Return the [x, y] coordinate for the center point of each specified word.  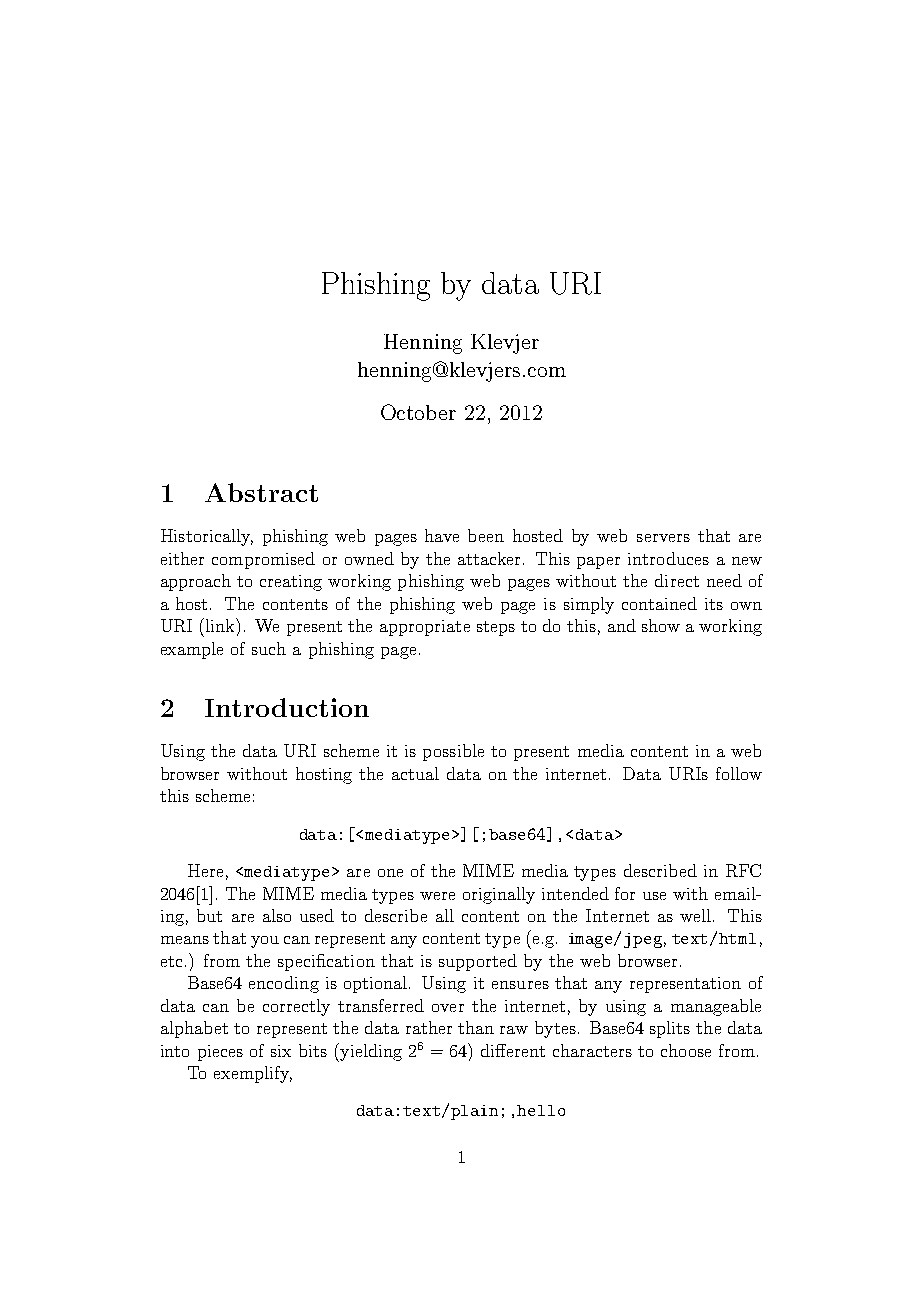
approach [196, 582]
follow [739, 773]
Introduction [287, 707]
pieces [220, 1053]
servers [663, 538]
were [437, 896]
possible [453, 752]
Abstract [261, 492]
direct [677, 580]
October [418, 412]
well [695, 915]
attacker [489, 558]
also [277, 915]
